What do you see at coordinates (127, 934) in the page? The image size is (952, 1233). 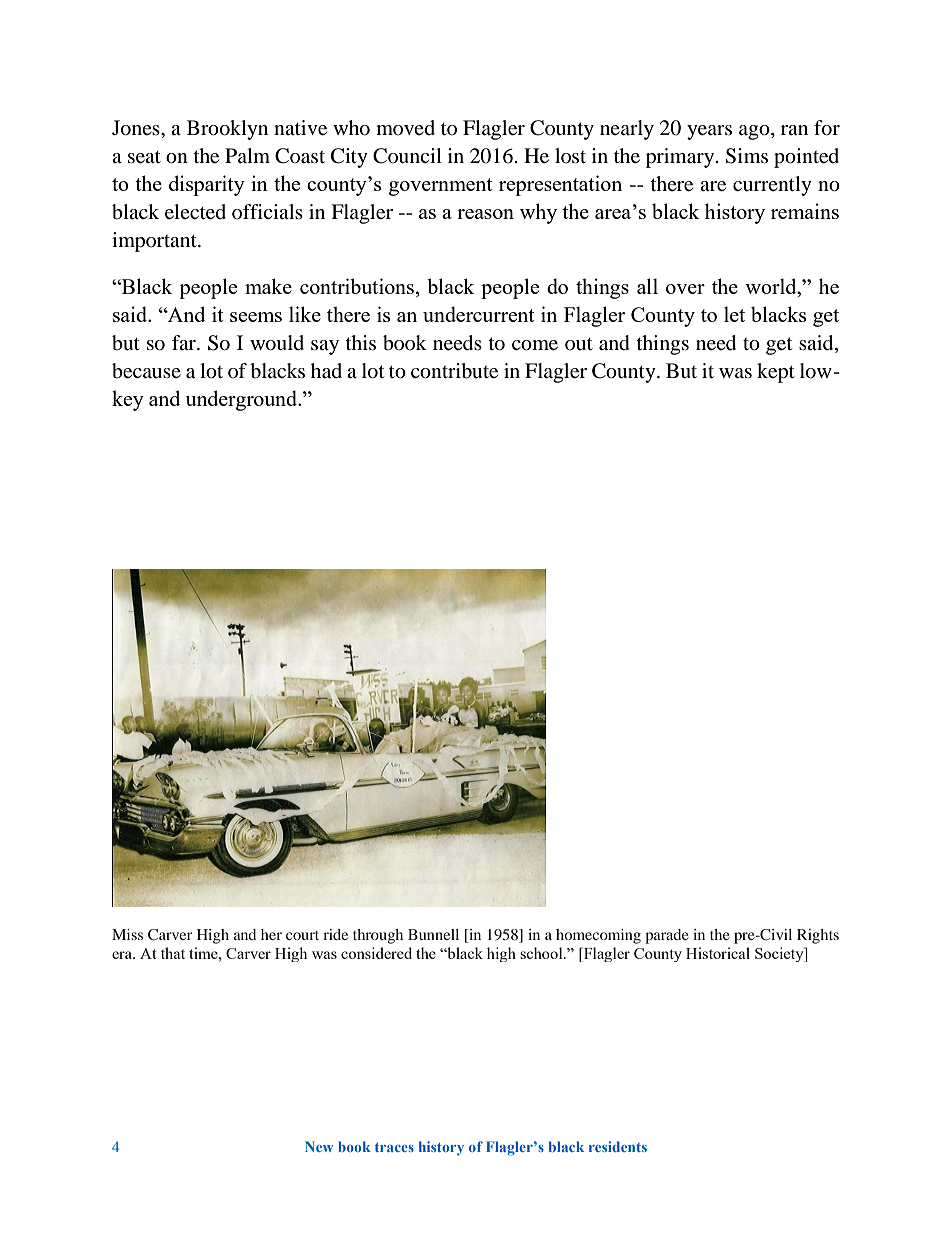 I see `Miss` at bounding box center [127, 934].
